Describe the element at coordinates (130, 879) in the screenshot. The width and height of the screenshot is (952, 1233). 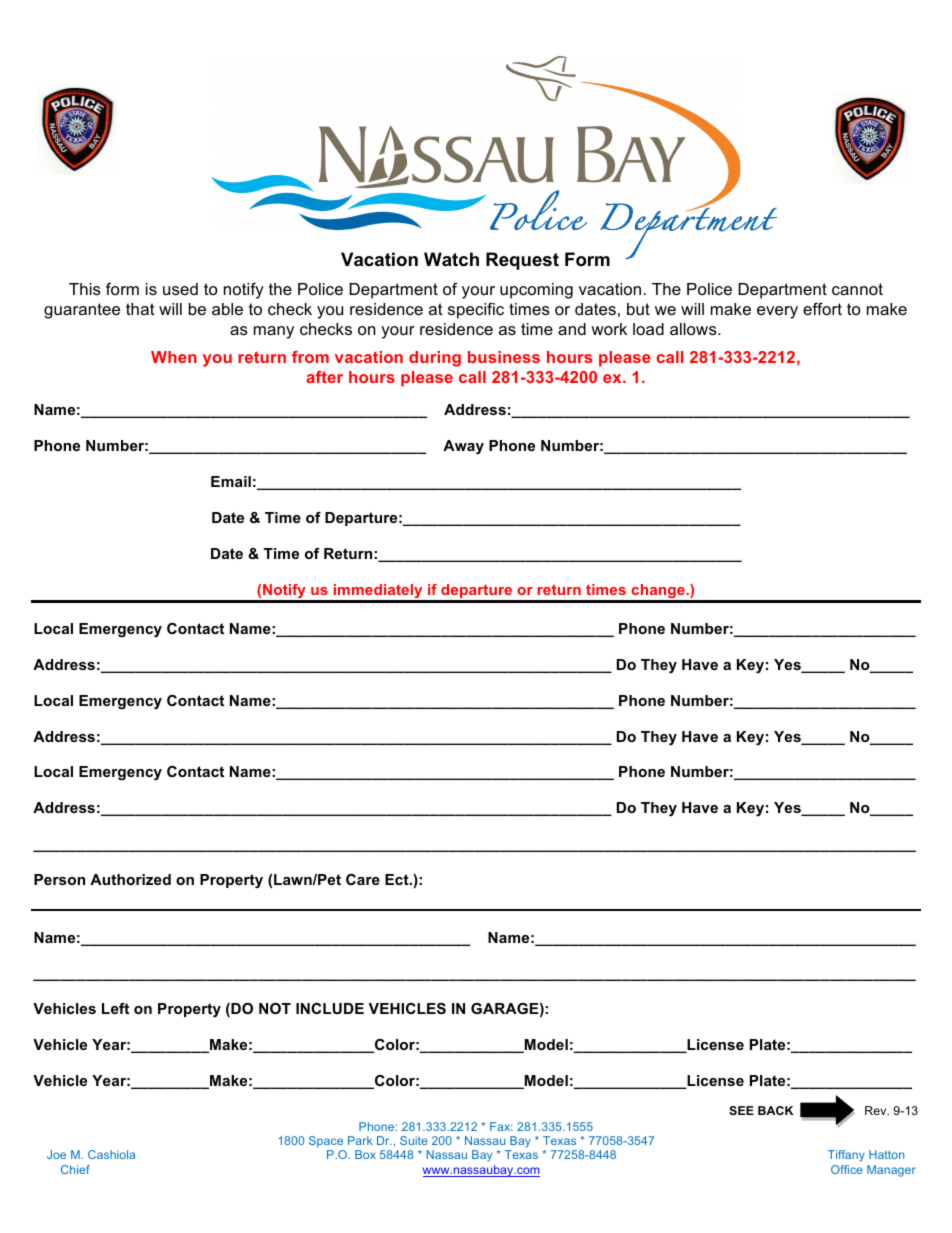
I see `Authorized` at that location.
